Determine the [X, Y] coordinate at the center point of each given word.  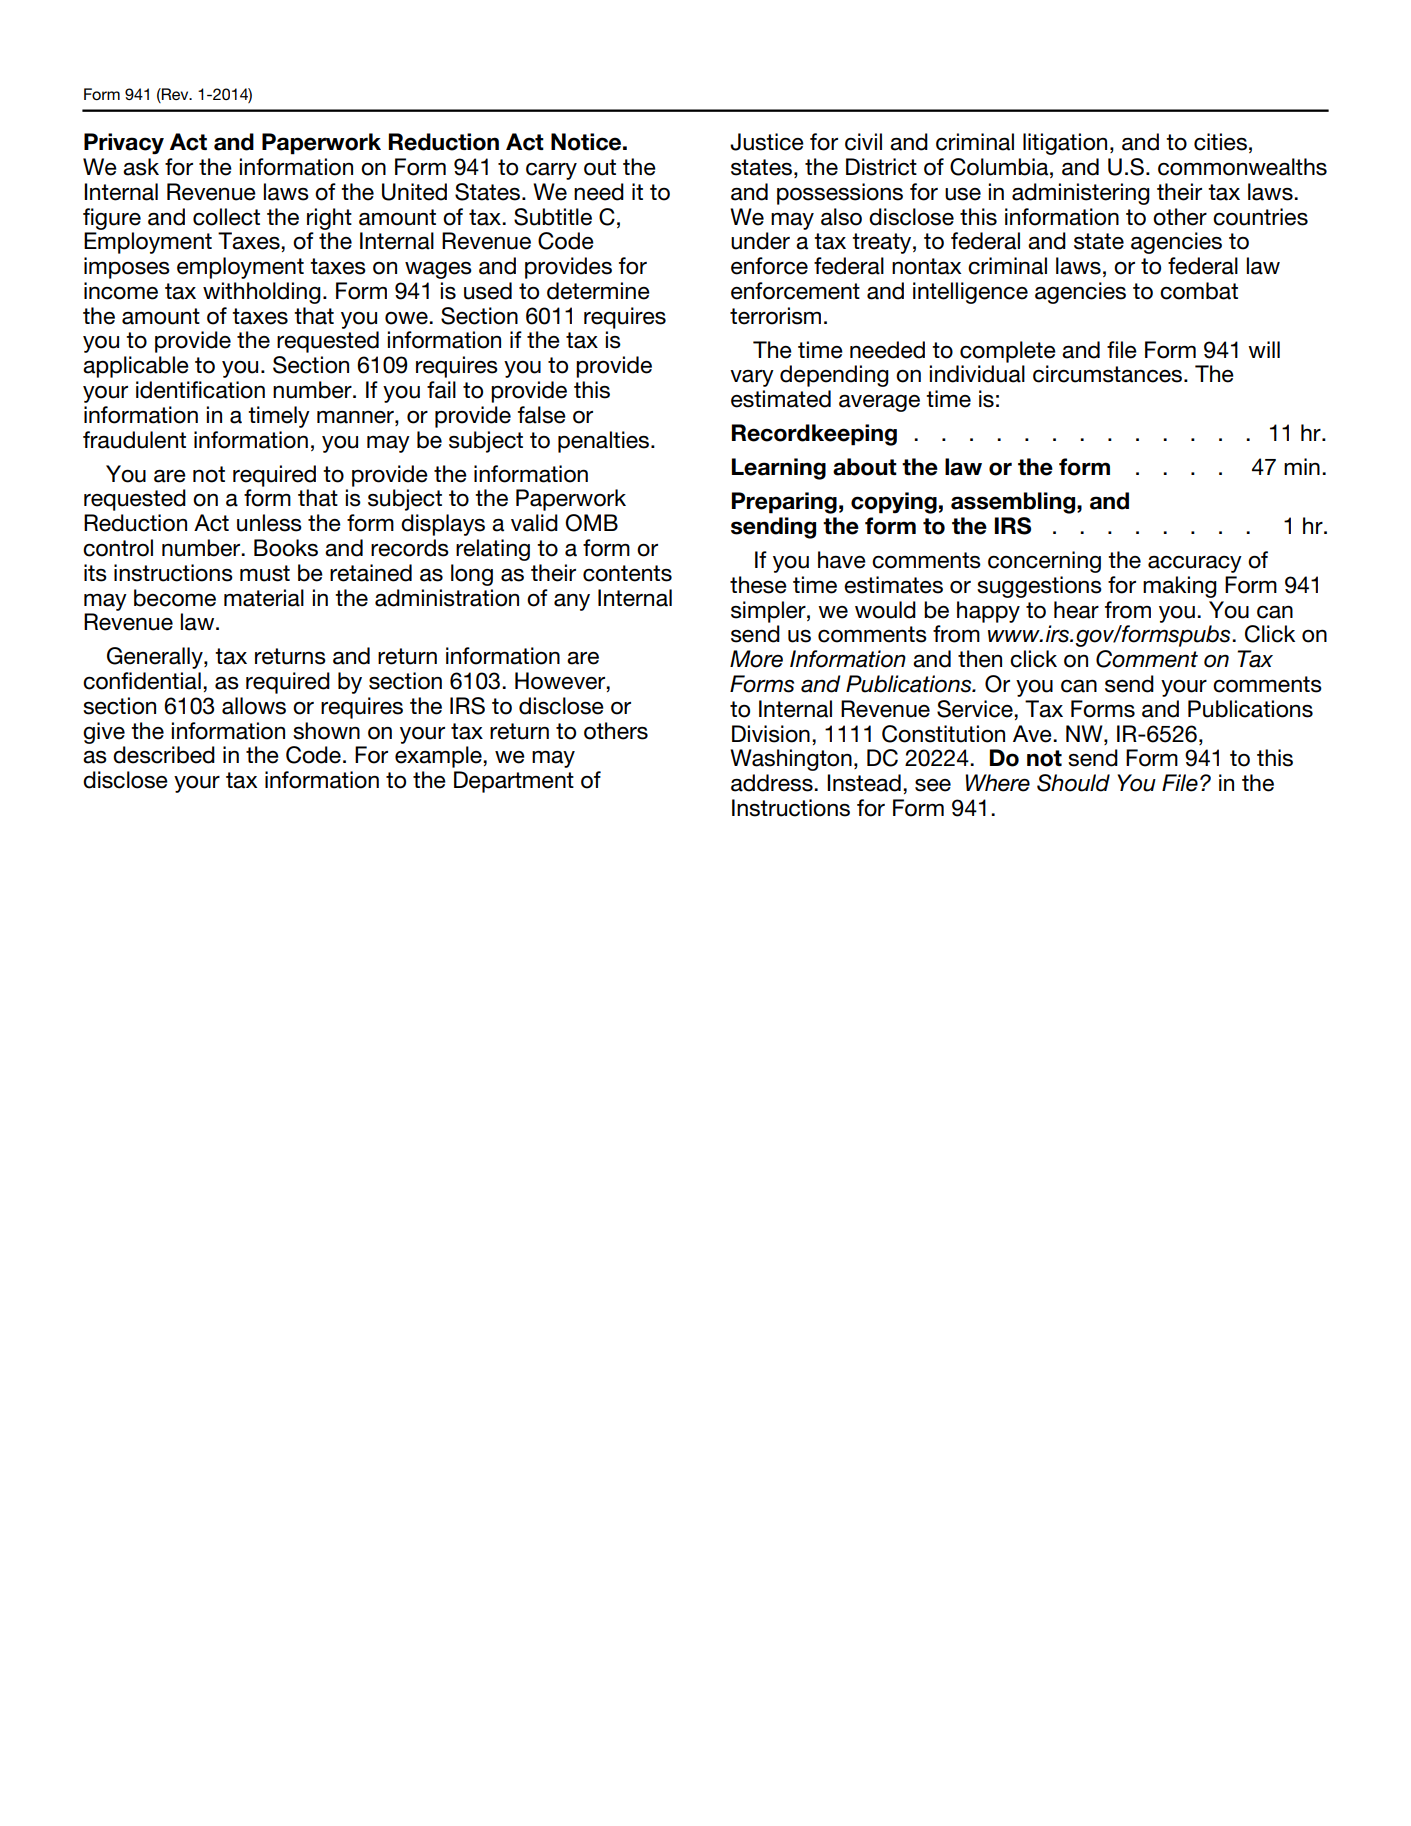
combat [1199, 291]
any [572, 602]
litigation [1065, 144]
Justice [767, 142]
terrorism [775, 316]
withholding [262, 293]
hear [1076, 610]
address [773, 783]
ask [141, 167]
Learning [779, 469]
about [865, 467]
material [264, 598]
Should [1073, 783]
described [164, 755]
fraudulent [134, 440]
